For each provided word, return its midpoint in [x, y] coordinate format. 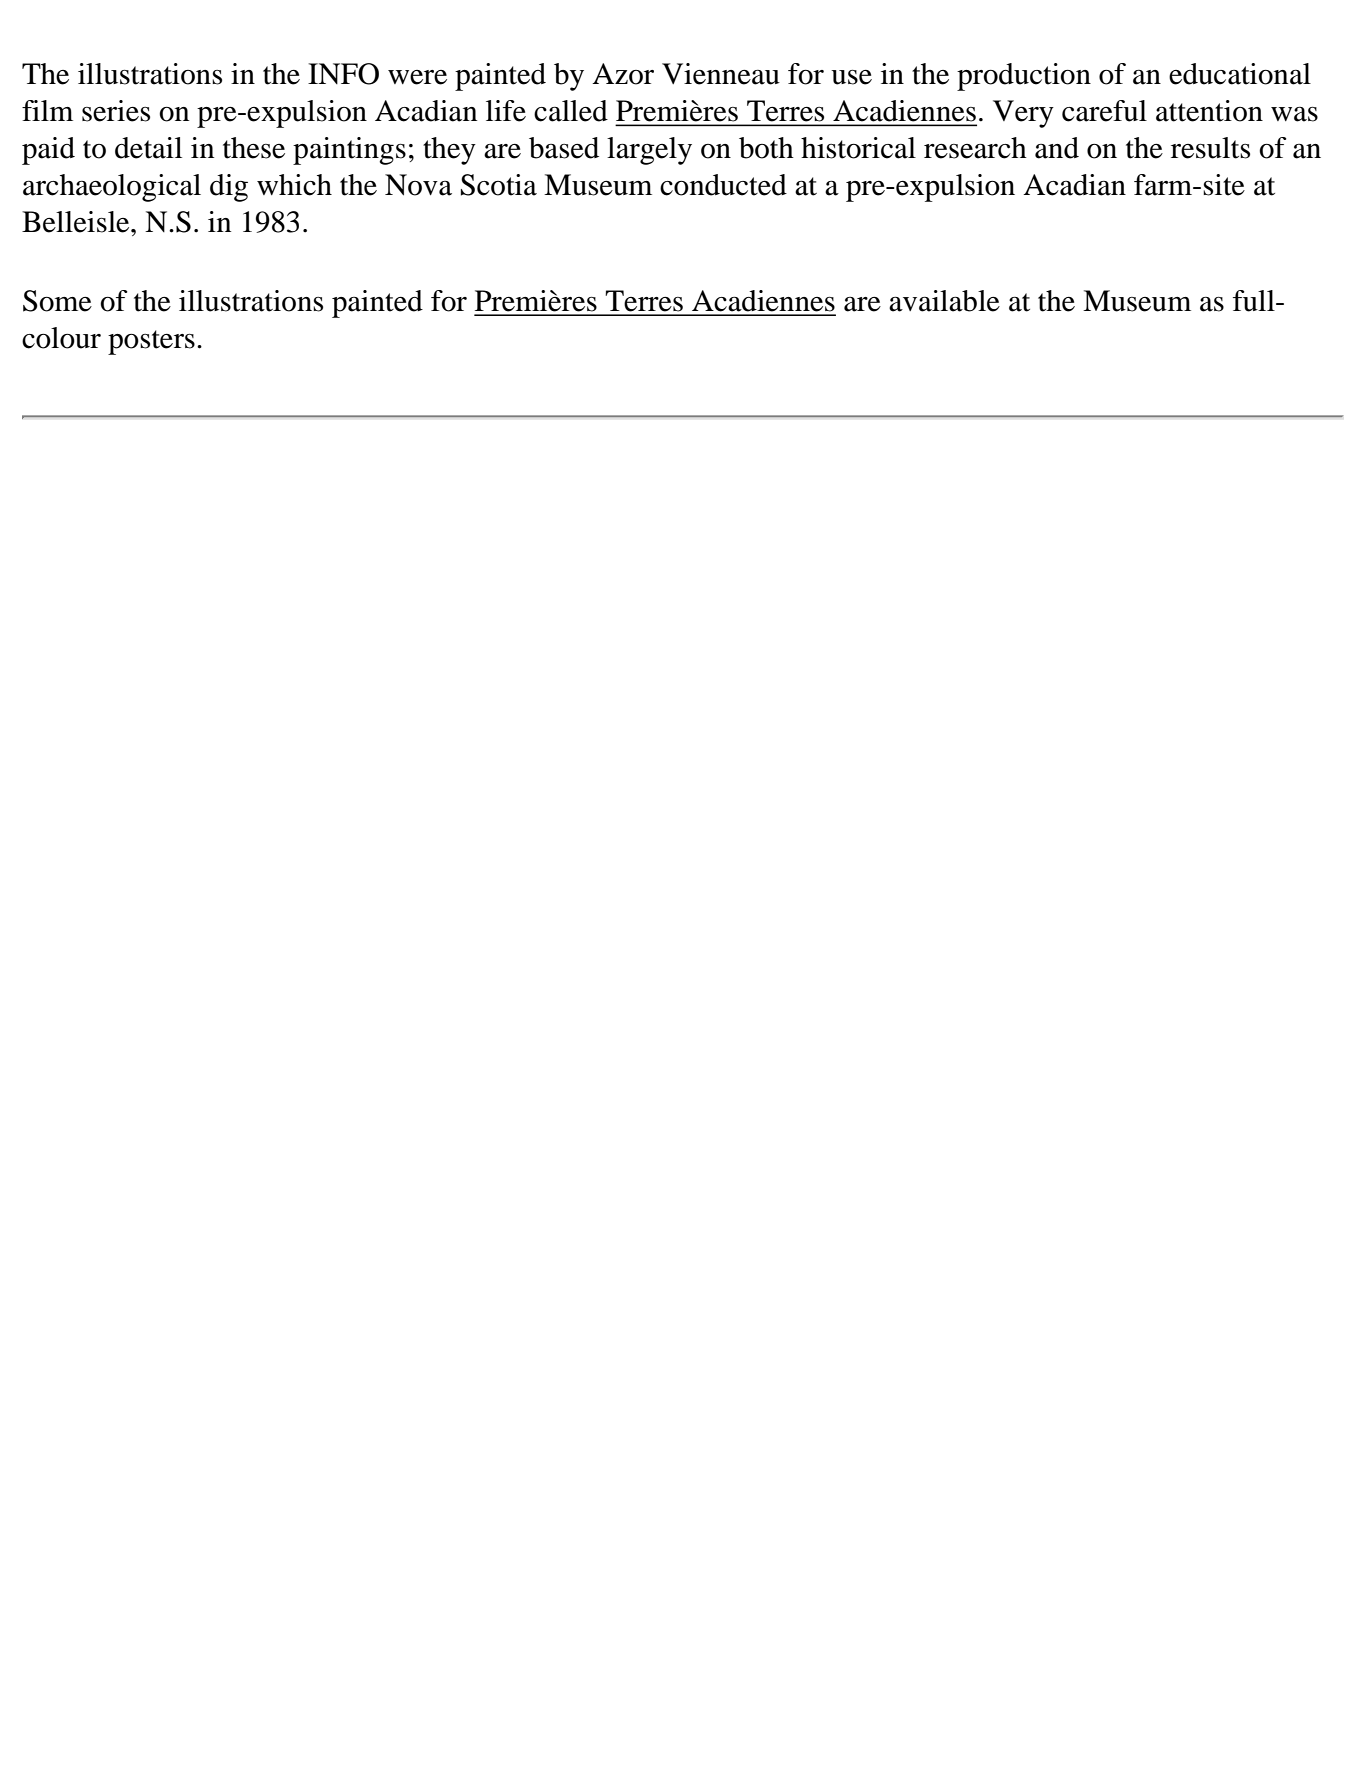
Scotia [499, 185]
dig [229, 188]
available [944, 301]
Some [57, 301]
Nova [418, 185]
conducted [723, 185]
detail [148, 148]
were [417, 77]
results [1210, 148]
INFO [343, 74]
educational [1240, 74]
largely [649, 151]
